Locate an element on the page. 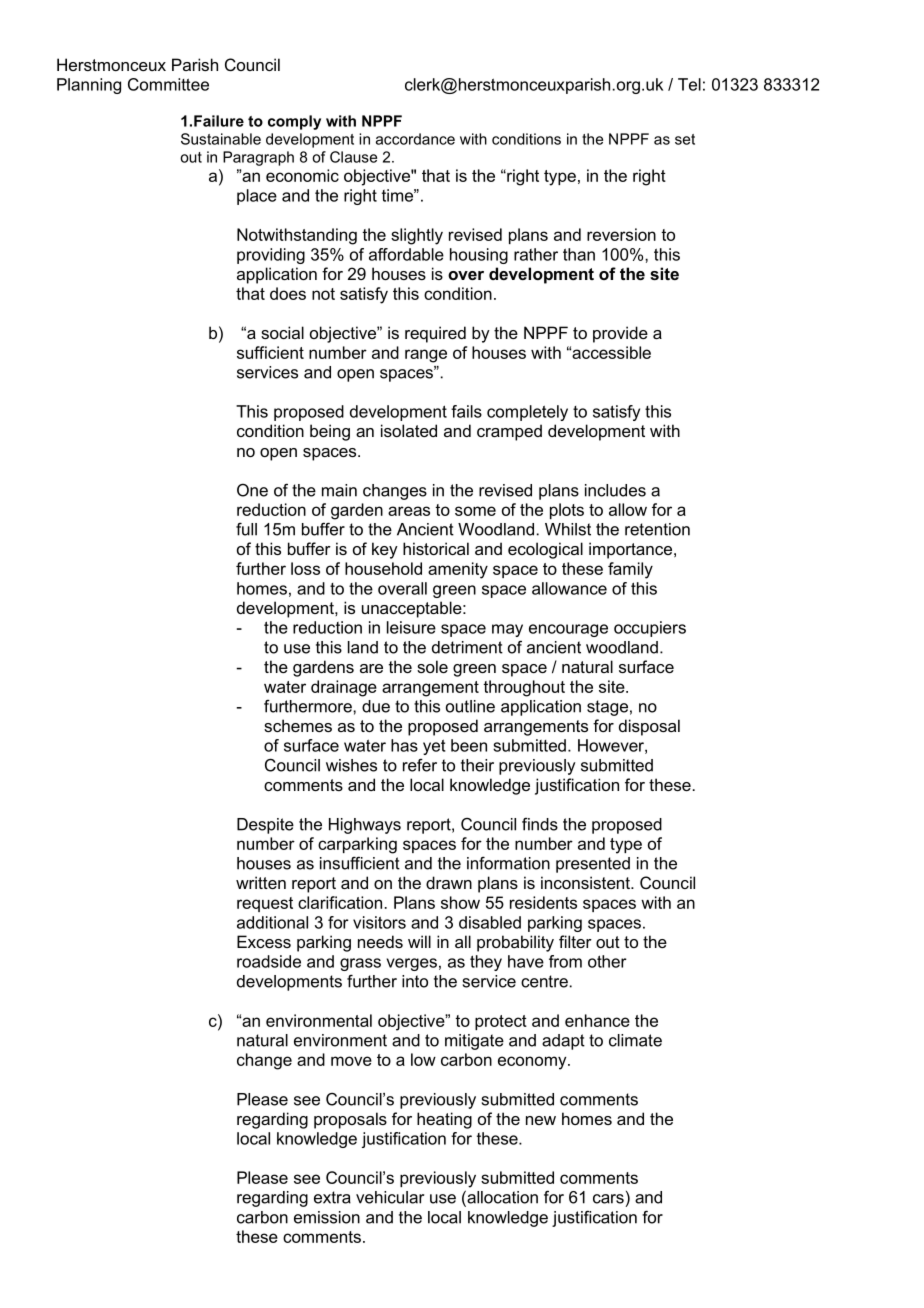  set is located at coordinates (685, 139).
